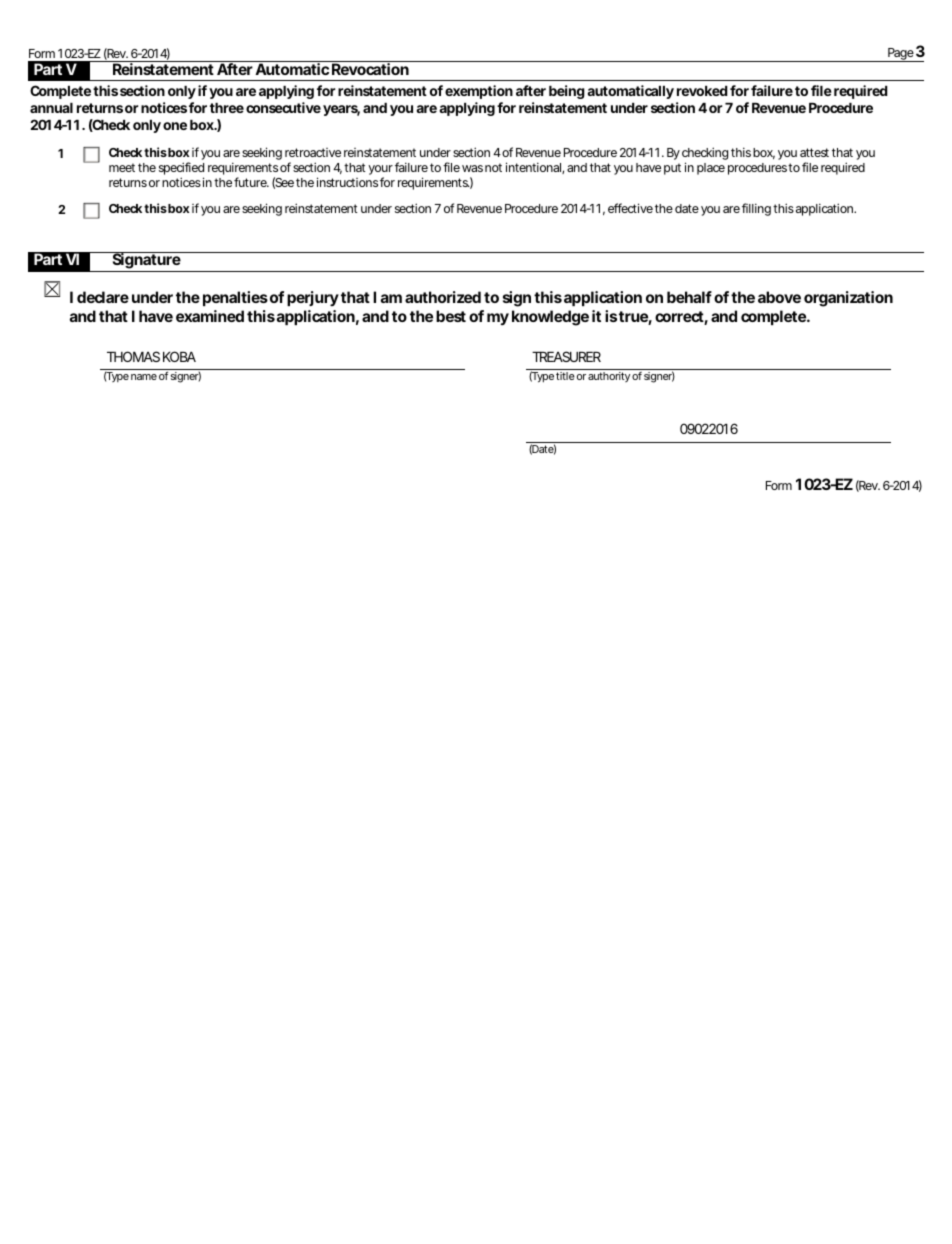 The image size is (952, 1244). Describe the element at coordinates (181, 168) in the document. I see `specified` at that location.
